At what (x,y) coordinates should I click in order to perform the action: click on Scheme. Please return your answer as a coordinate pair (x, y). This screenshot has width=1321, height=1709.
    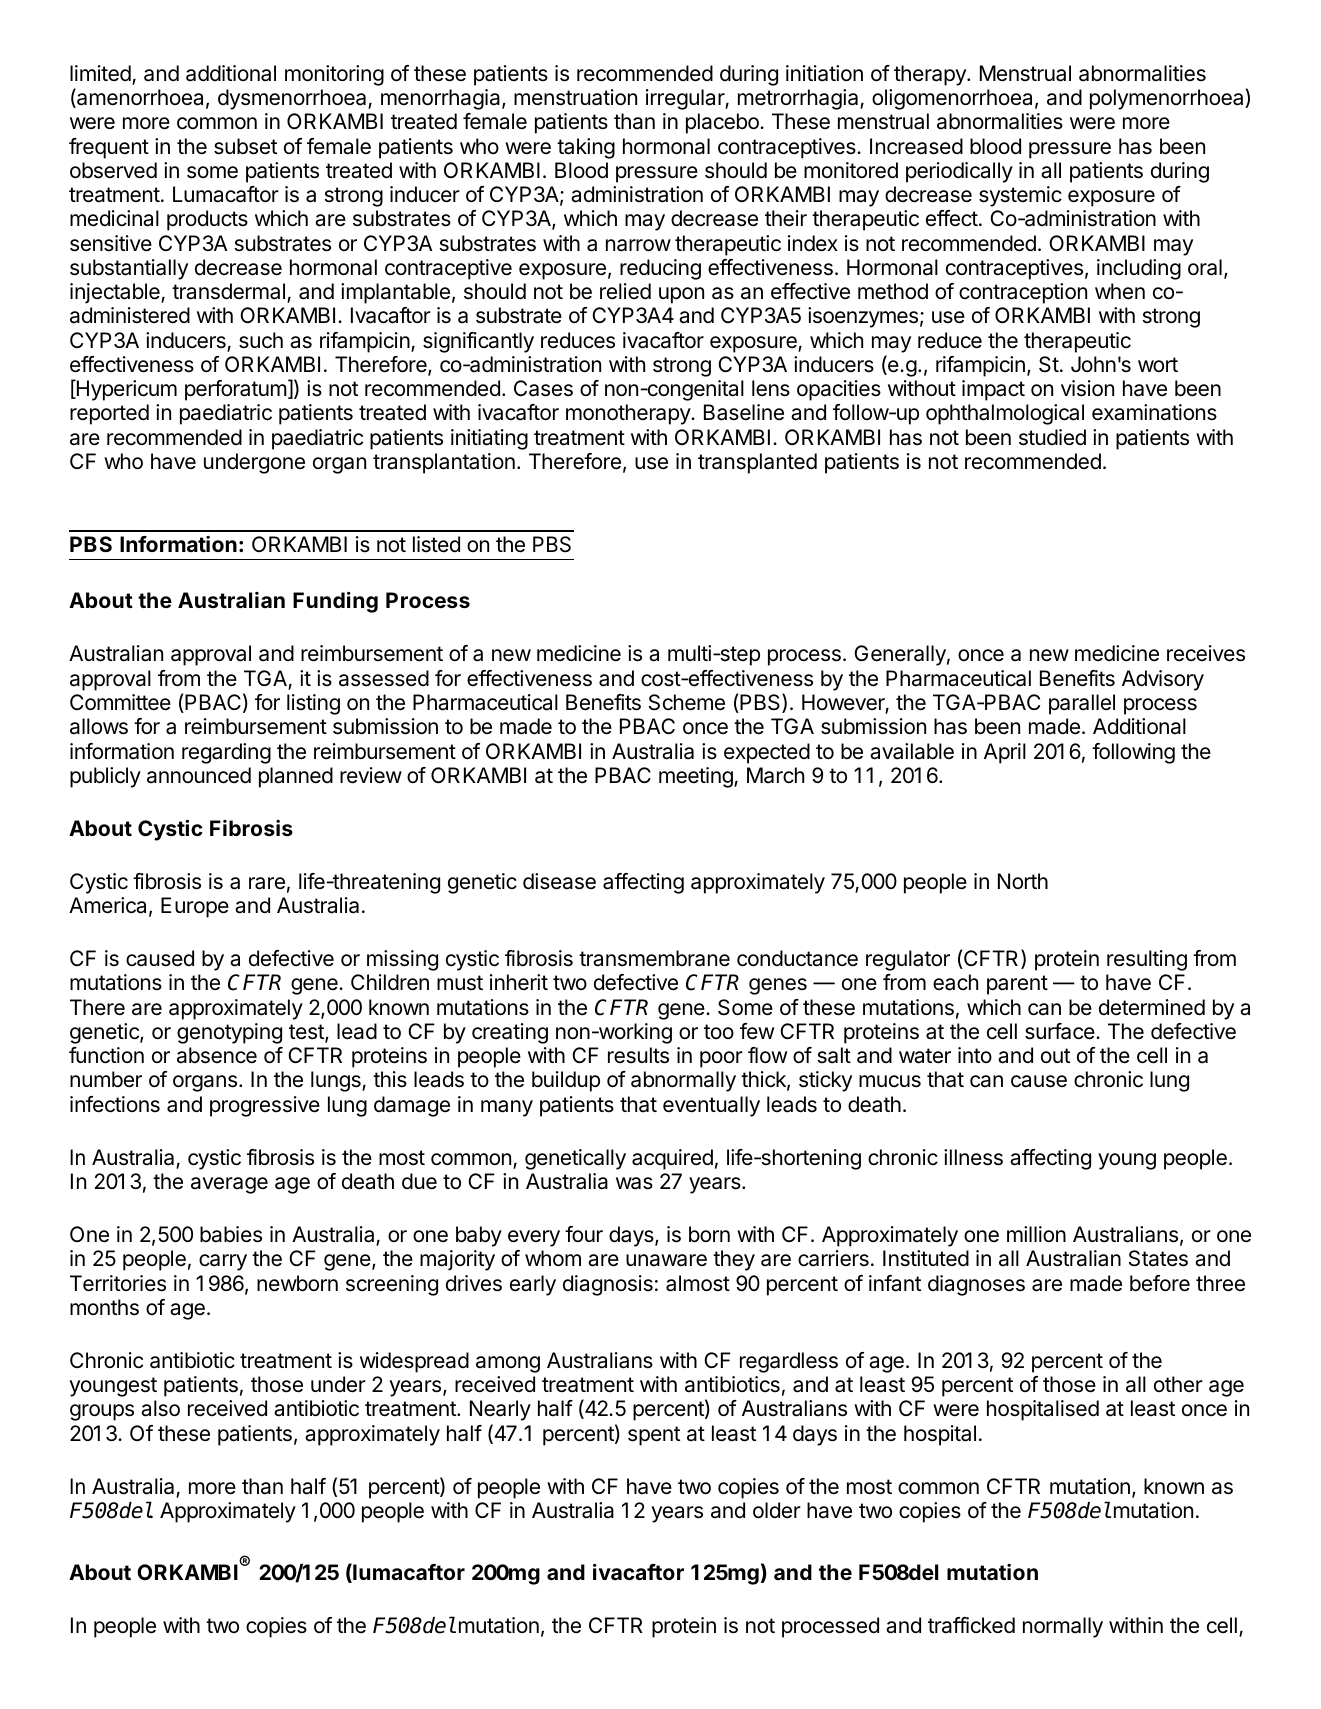
    Looking at the image, I should click on (687, 702).
